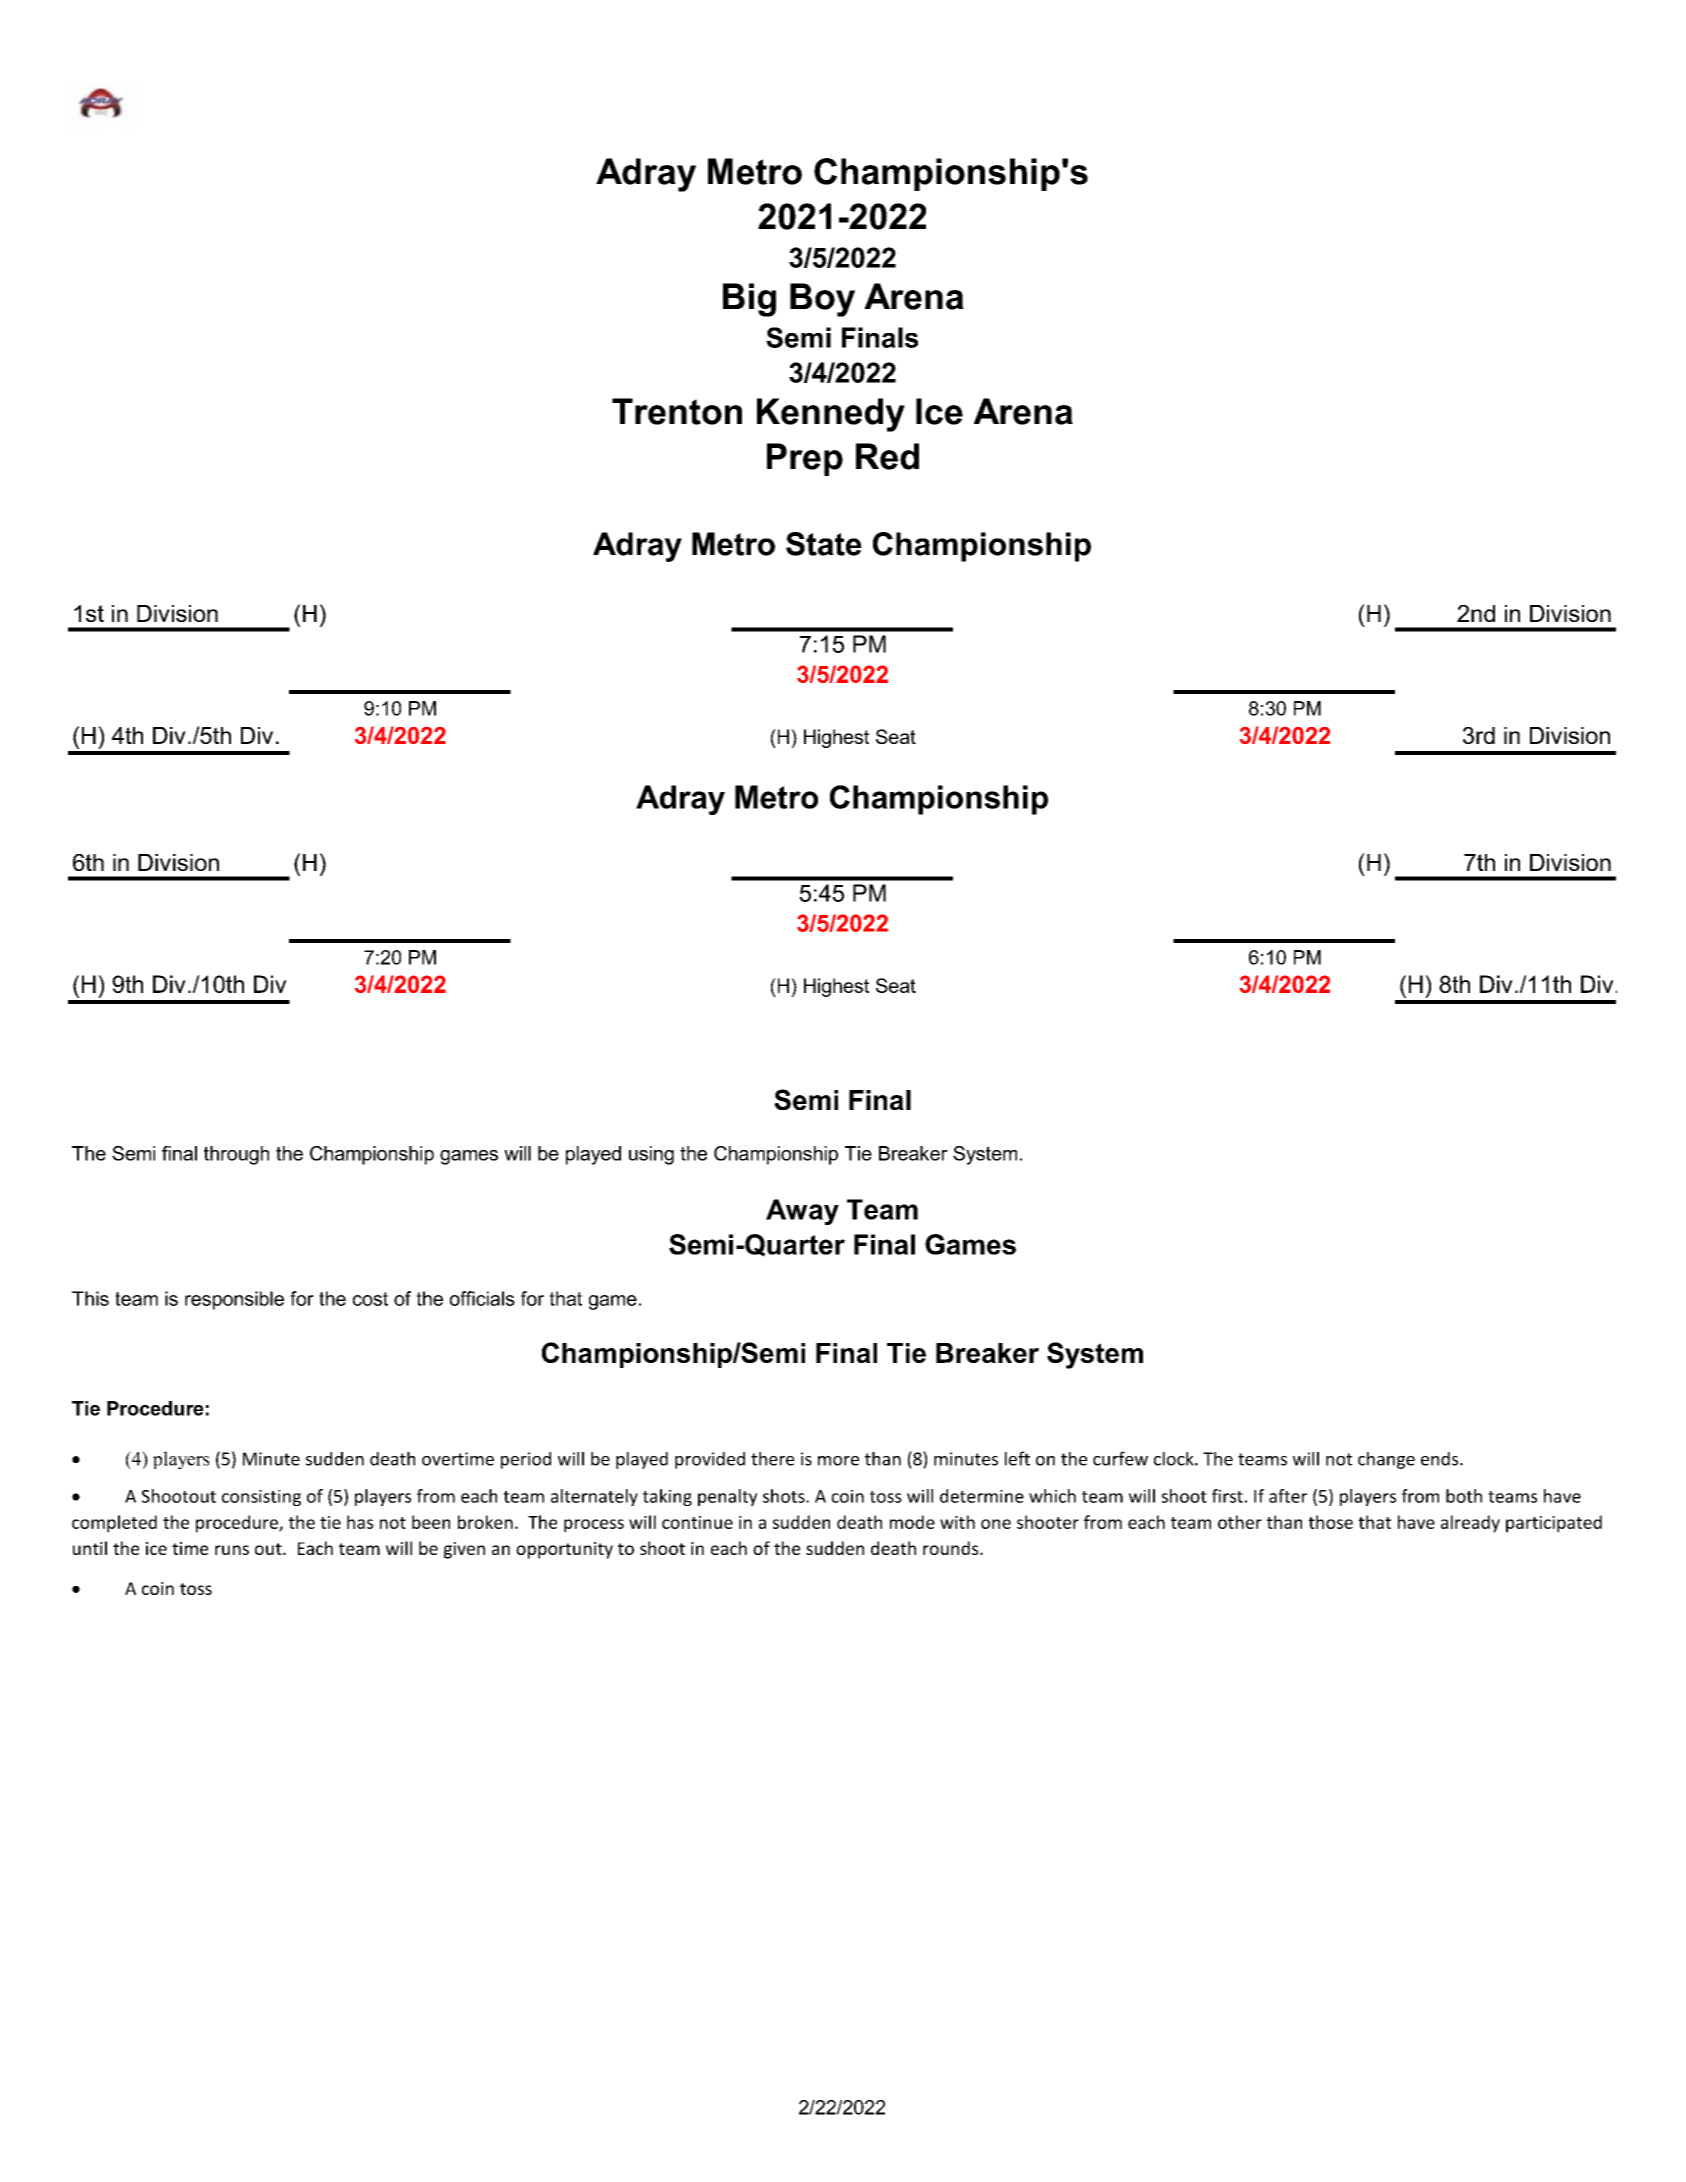 This screenshot has width=1686, height=2182. Describe the element at coordinates (261, 1498) in the screenshot. I see `consisting` at that location.
